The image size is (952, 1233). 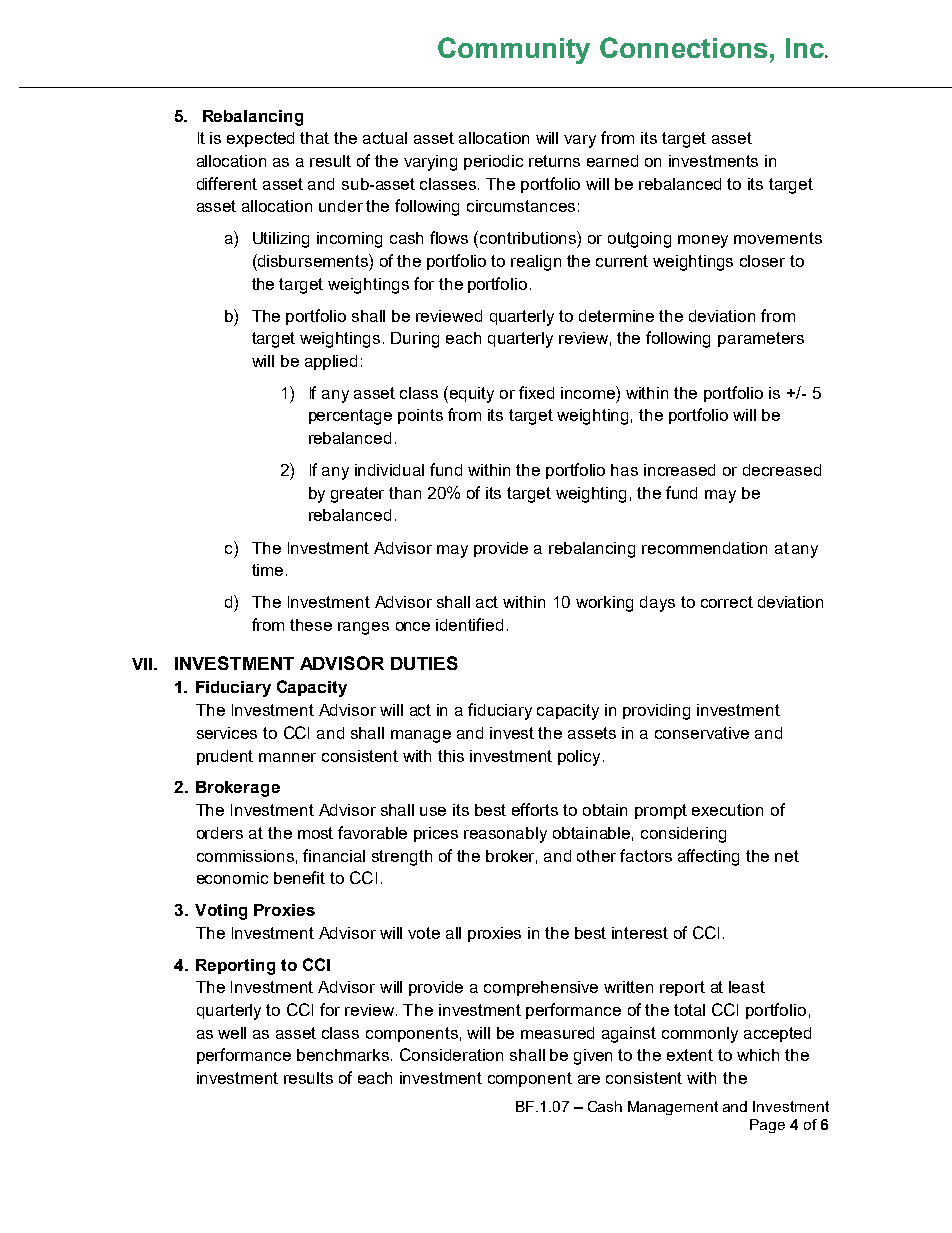 I want to click on extent, so click(x=690, y=1055).
